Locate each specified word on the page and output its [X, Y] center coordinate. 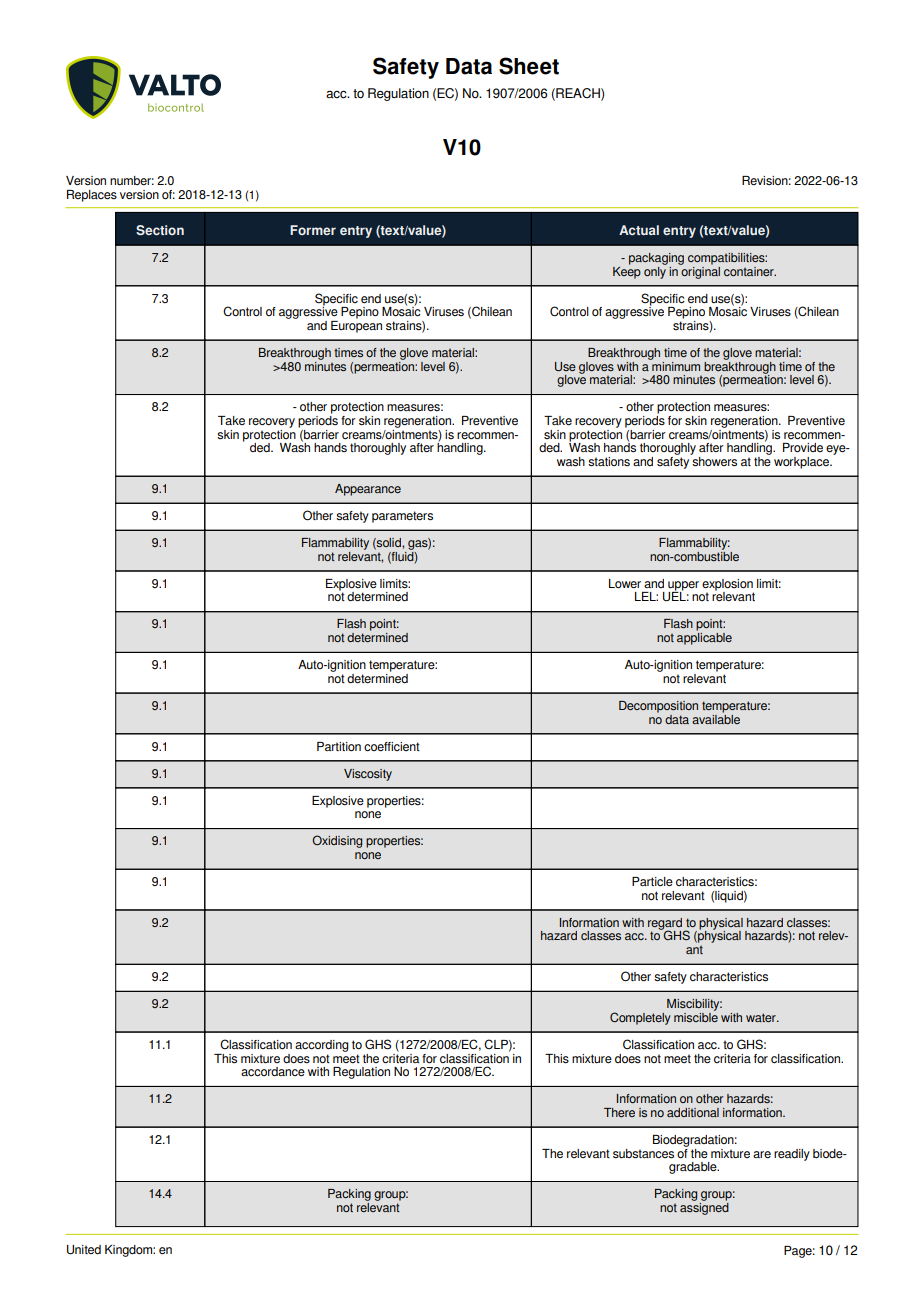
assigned [704, 1207]
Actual [639, 230]
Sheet [529, 66]
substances [643, 1154]
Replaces [92, 196]
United [84, 1250]
